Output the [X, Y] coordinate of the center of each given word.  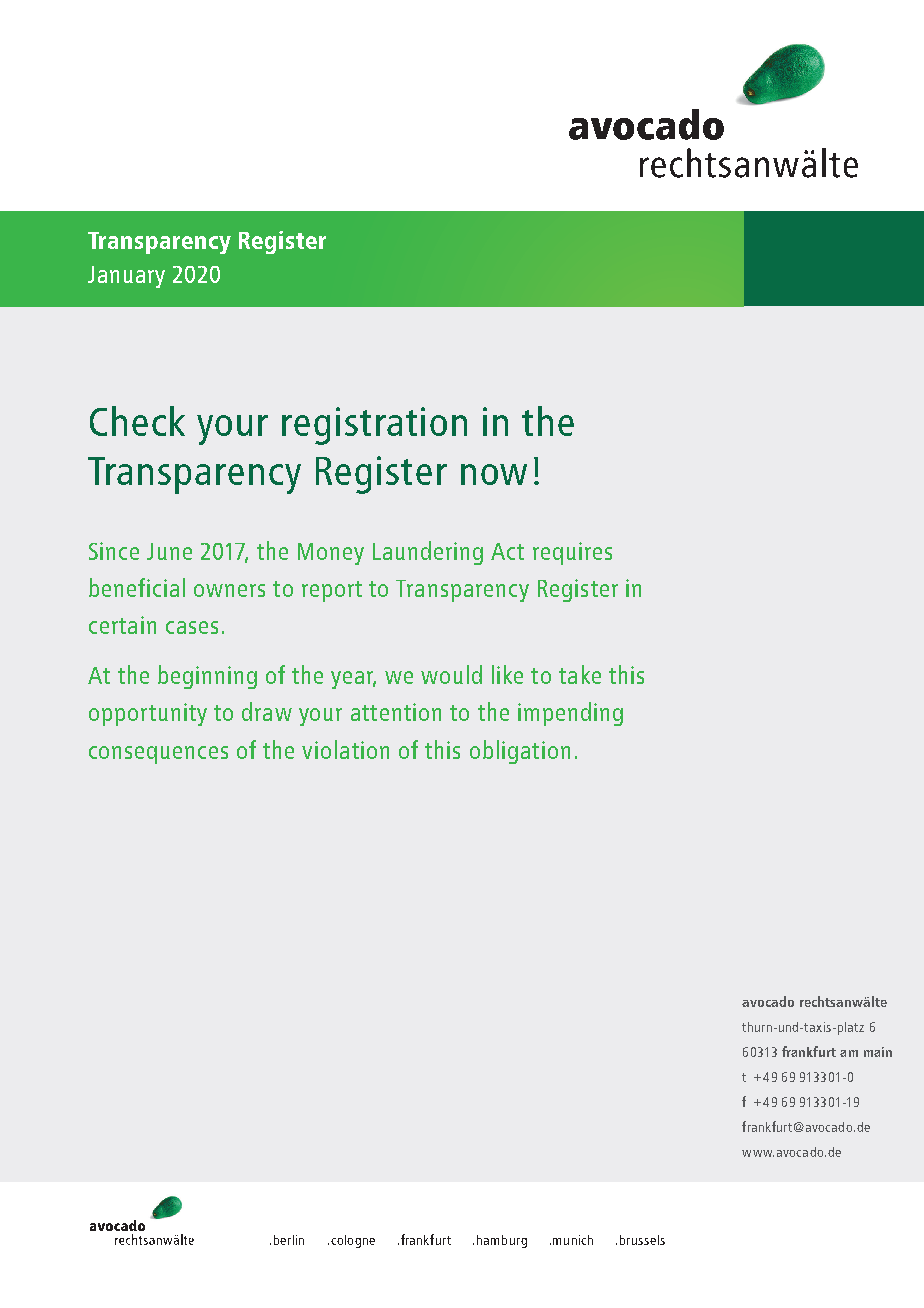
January [126, 277]
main [878, 1052]
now [494, 474]
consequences [158, 755]
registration [374, 426]
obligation [520, 752]
